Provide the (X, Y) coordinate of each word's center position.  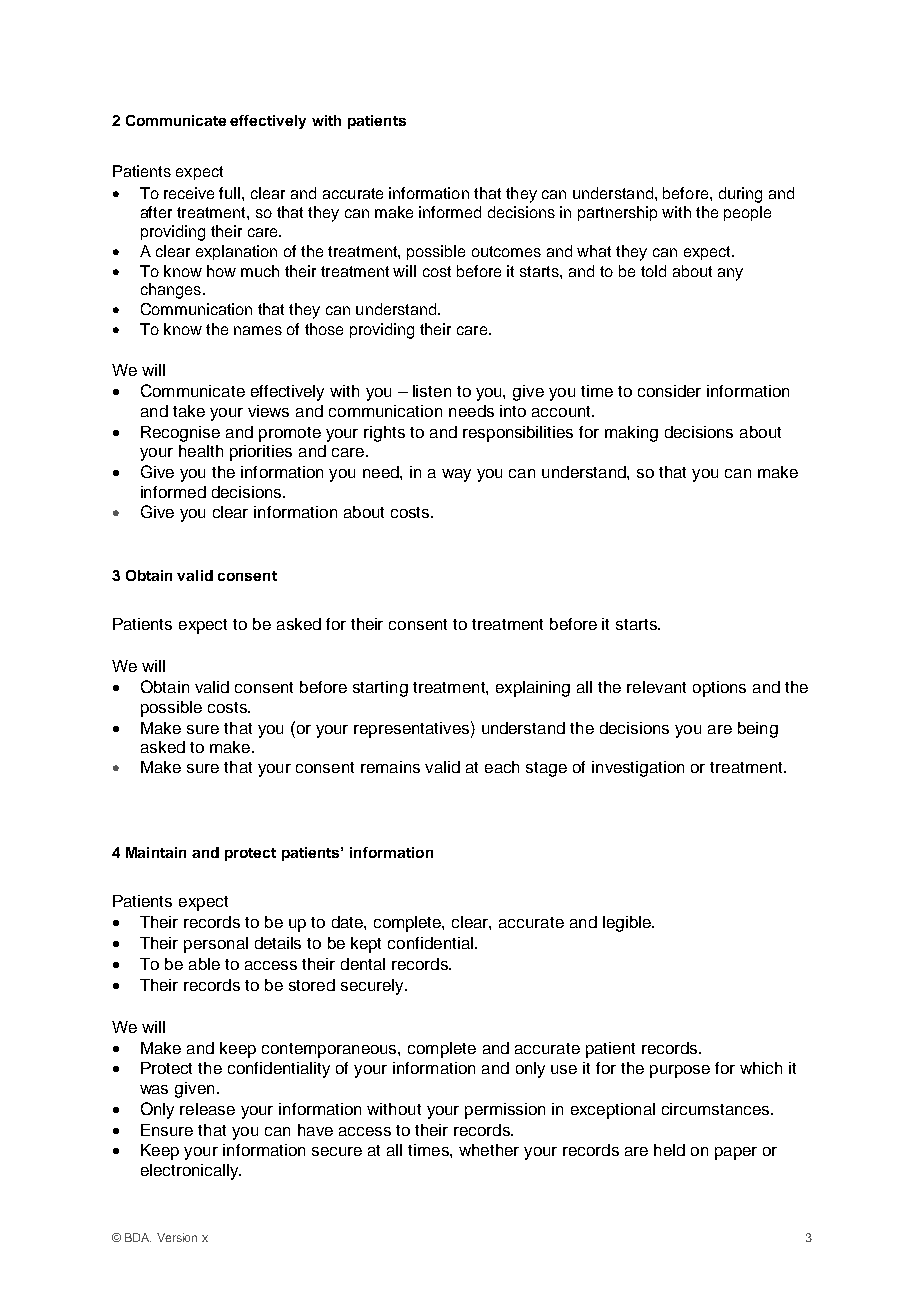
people (747, 213)
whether (489, 1150)
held (669, 1150)
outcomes (506, 251)
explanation (236, 252)
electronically (191, 1172)
